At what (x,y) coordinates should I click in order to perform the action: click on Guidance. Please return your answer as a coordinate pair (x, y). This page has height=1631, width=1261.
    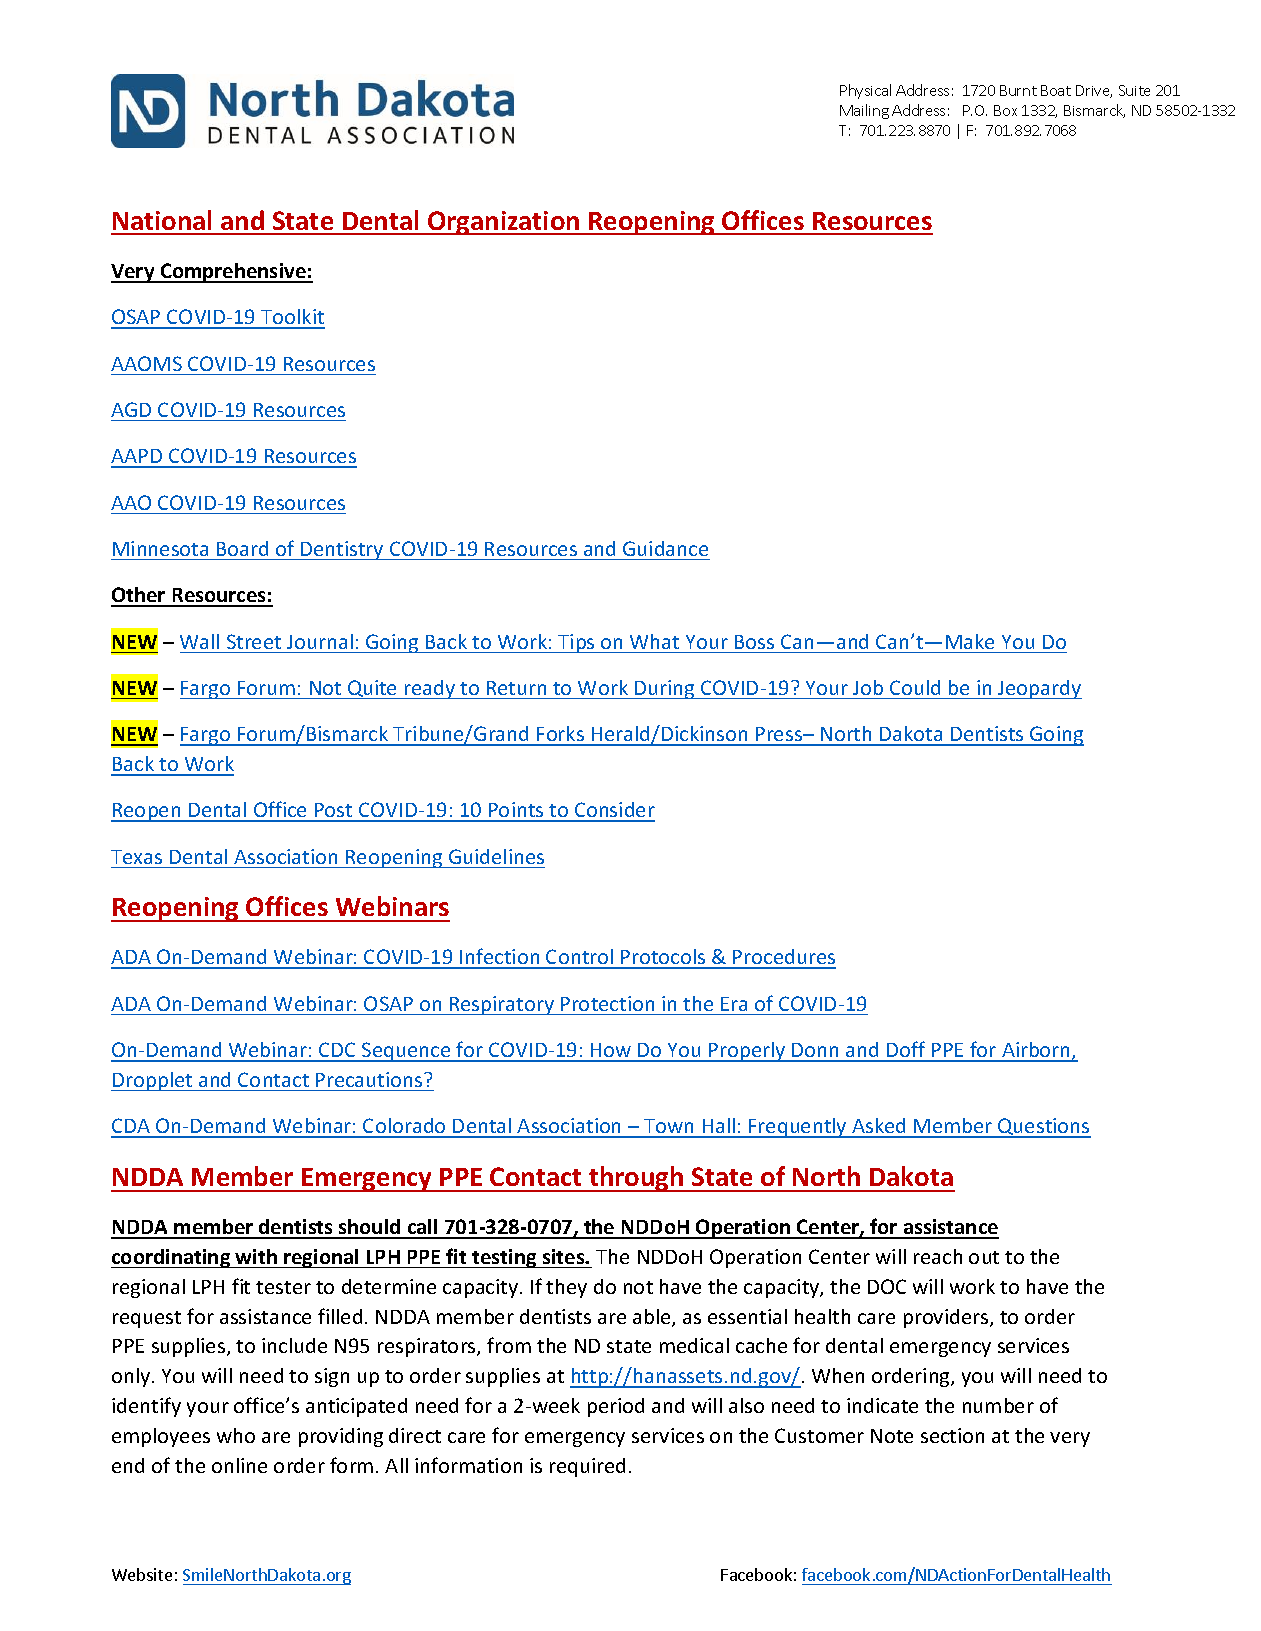
    Looking at the image, I should click on (665, 548).
